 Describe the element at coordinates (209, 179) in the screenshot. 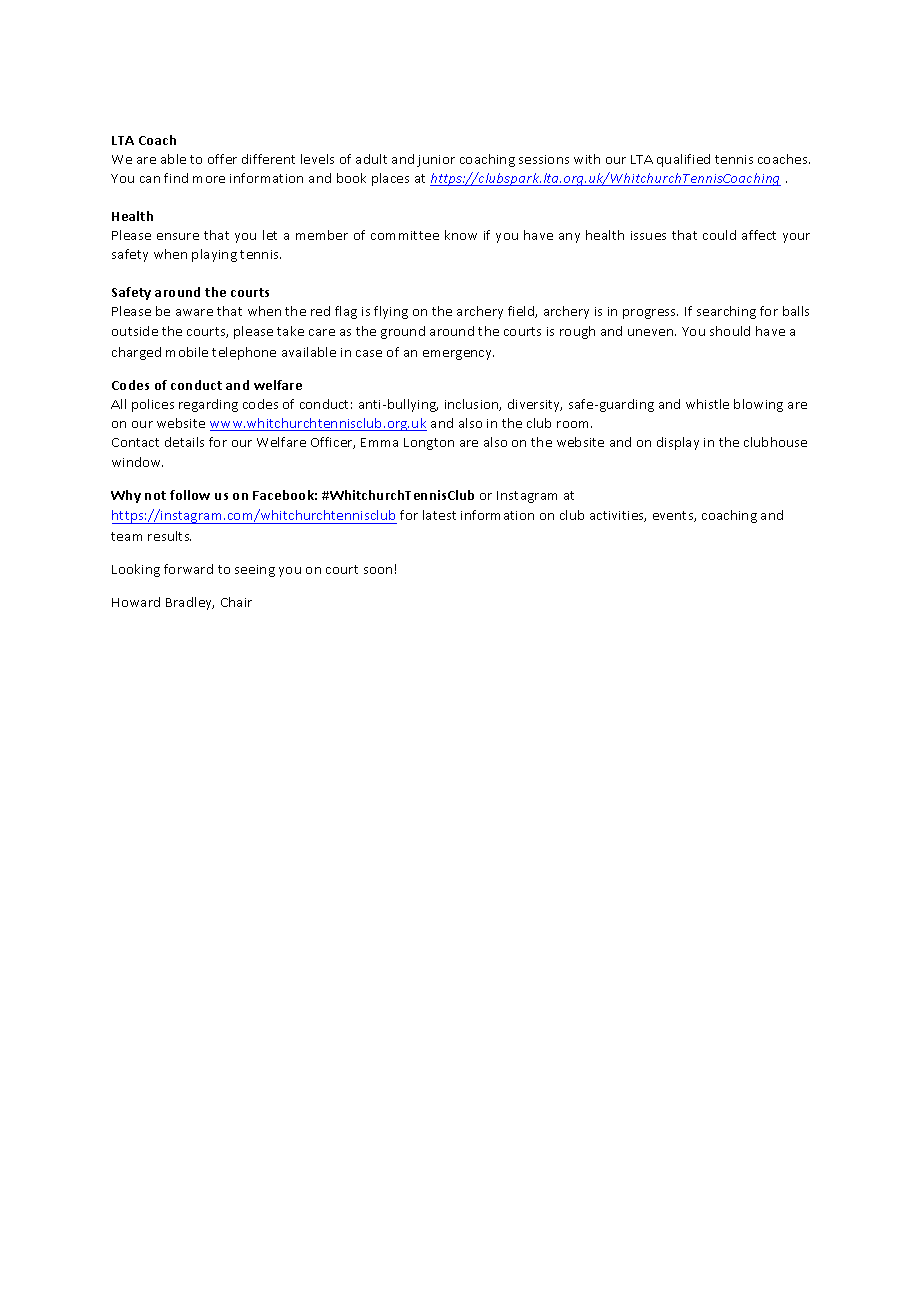

I see `more` at that location.
